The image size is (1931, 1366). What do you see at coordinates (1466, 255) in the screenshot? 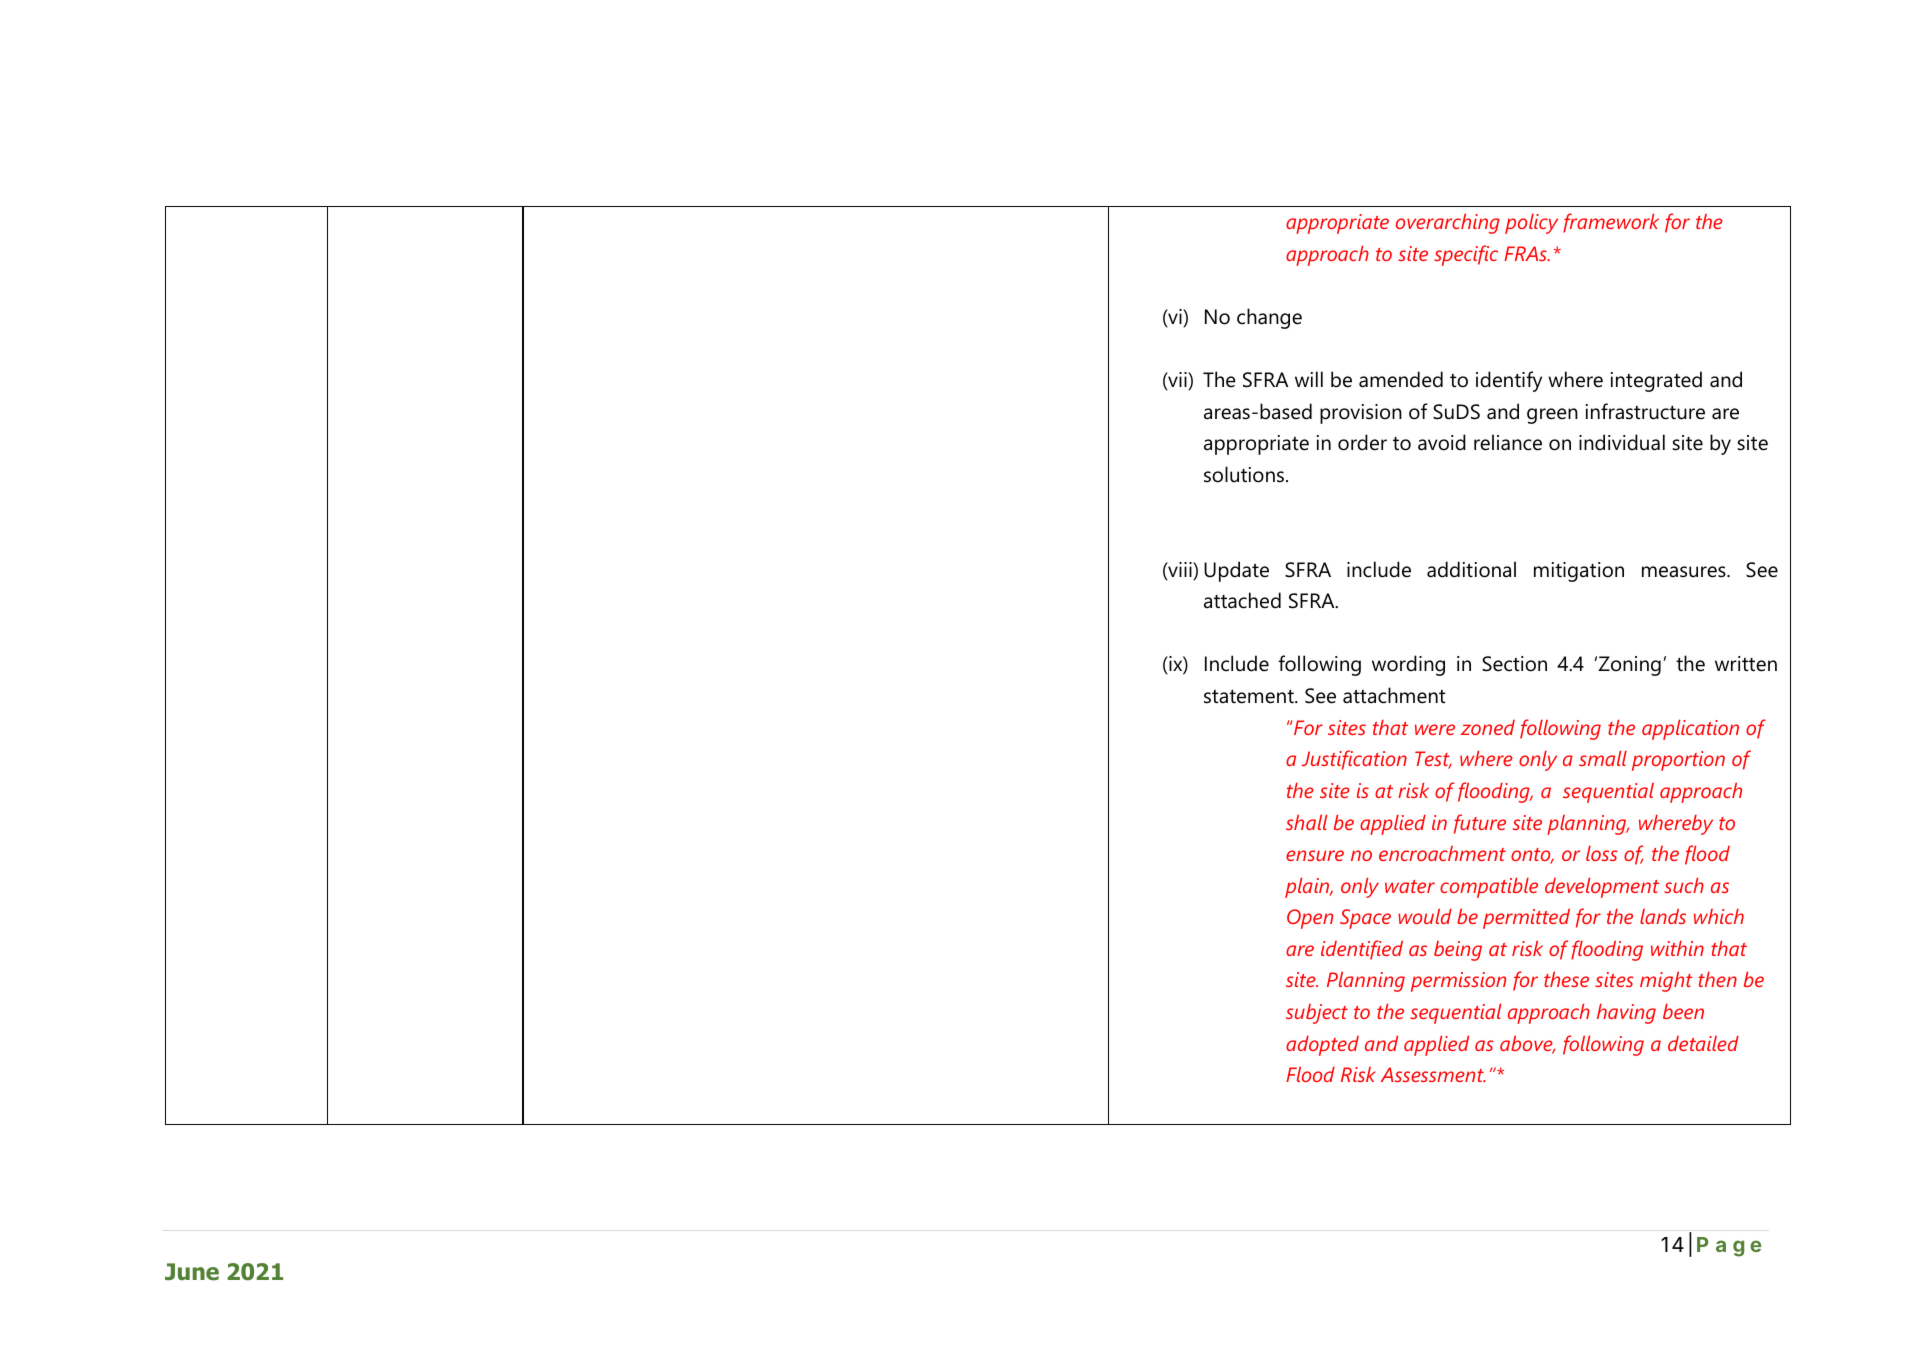
I see `specific` at bounding box center [1466, 255].
